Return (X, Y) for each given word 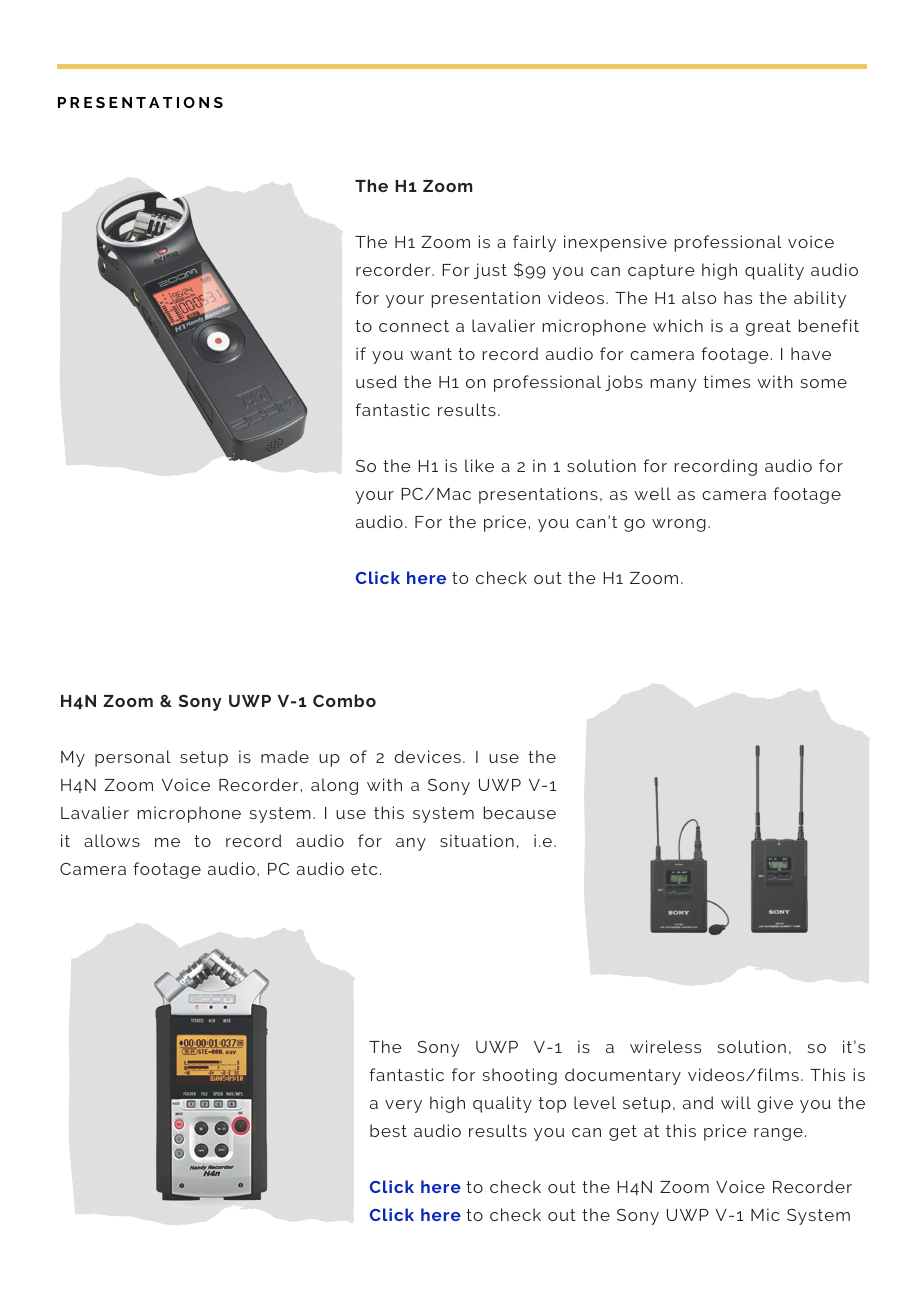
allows (112, 840)
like (479, 465)
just (490, 271)
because (519, 812)
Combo (344, 700)
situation (477, 840)
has (738, 297)
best (388, 1130)
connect (414, 326)
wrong (679, 525)
